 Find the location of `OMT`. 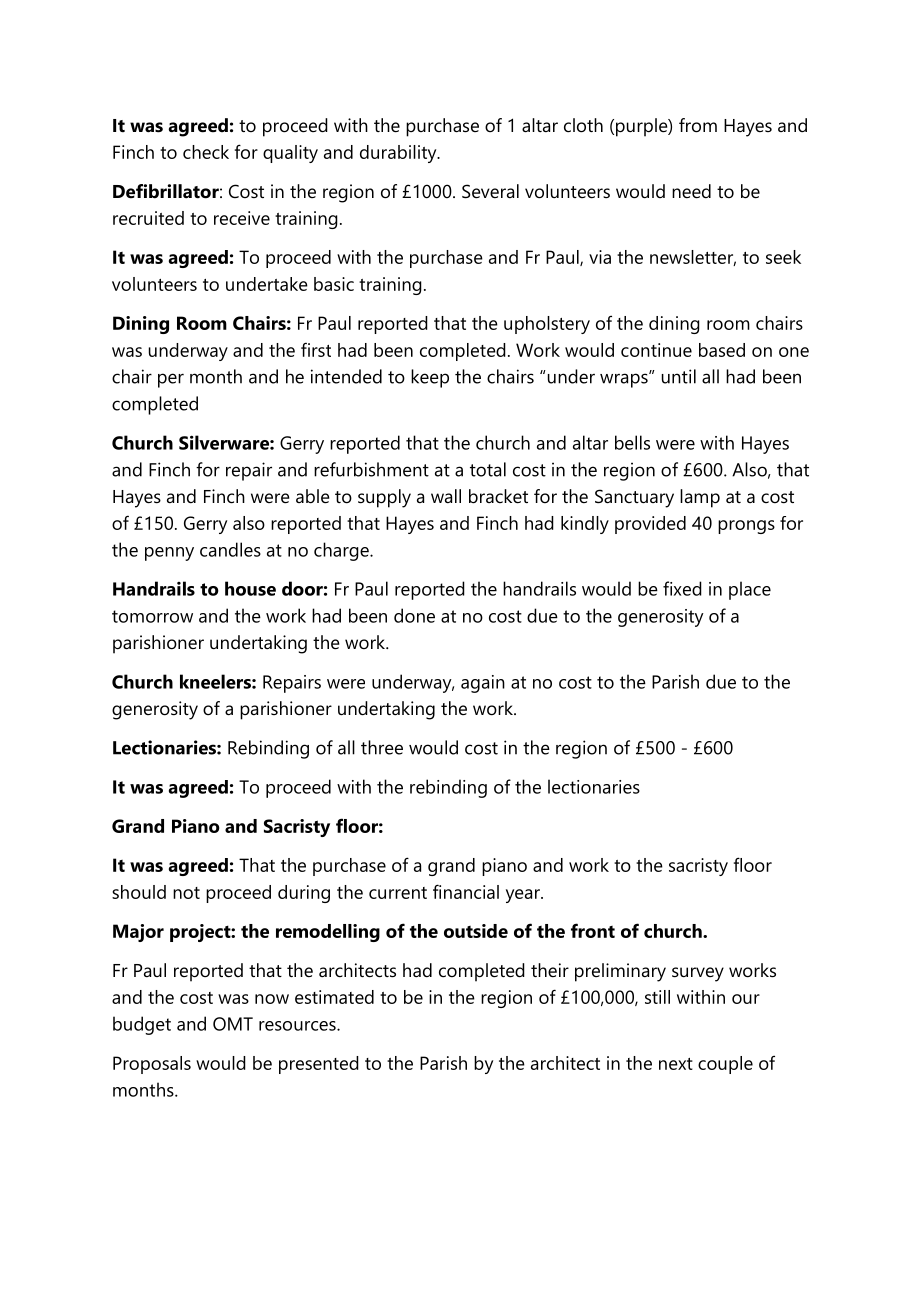

OMT is located at coordinates (233, 1024).
